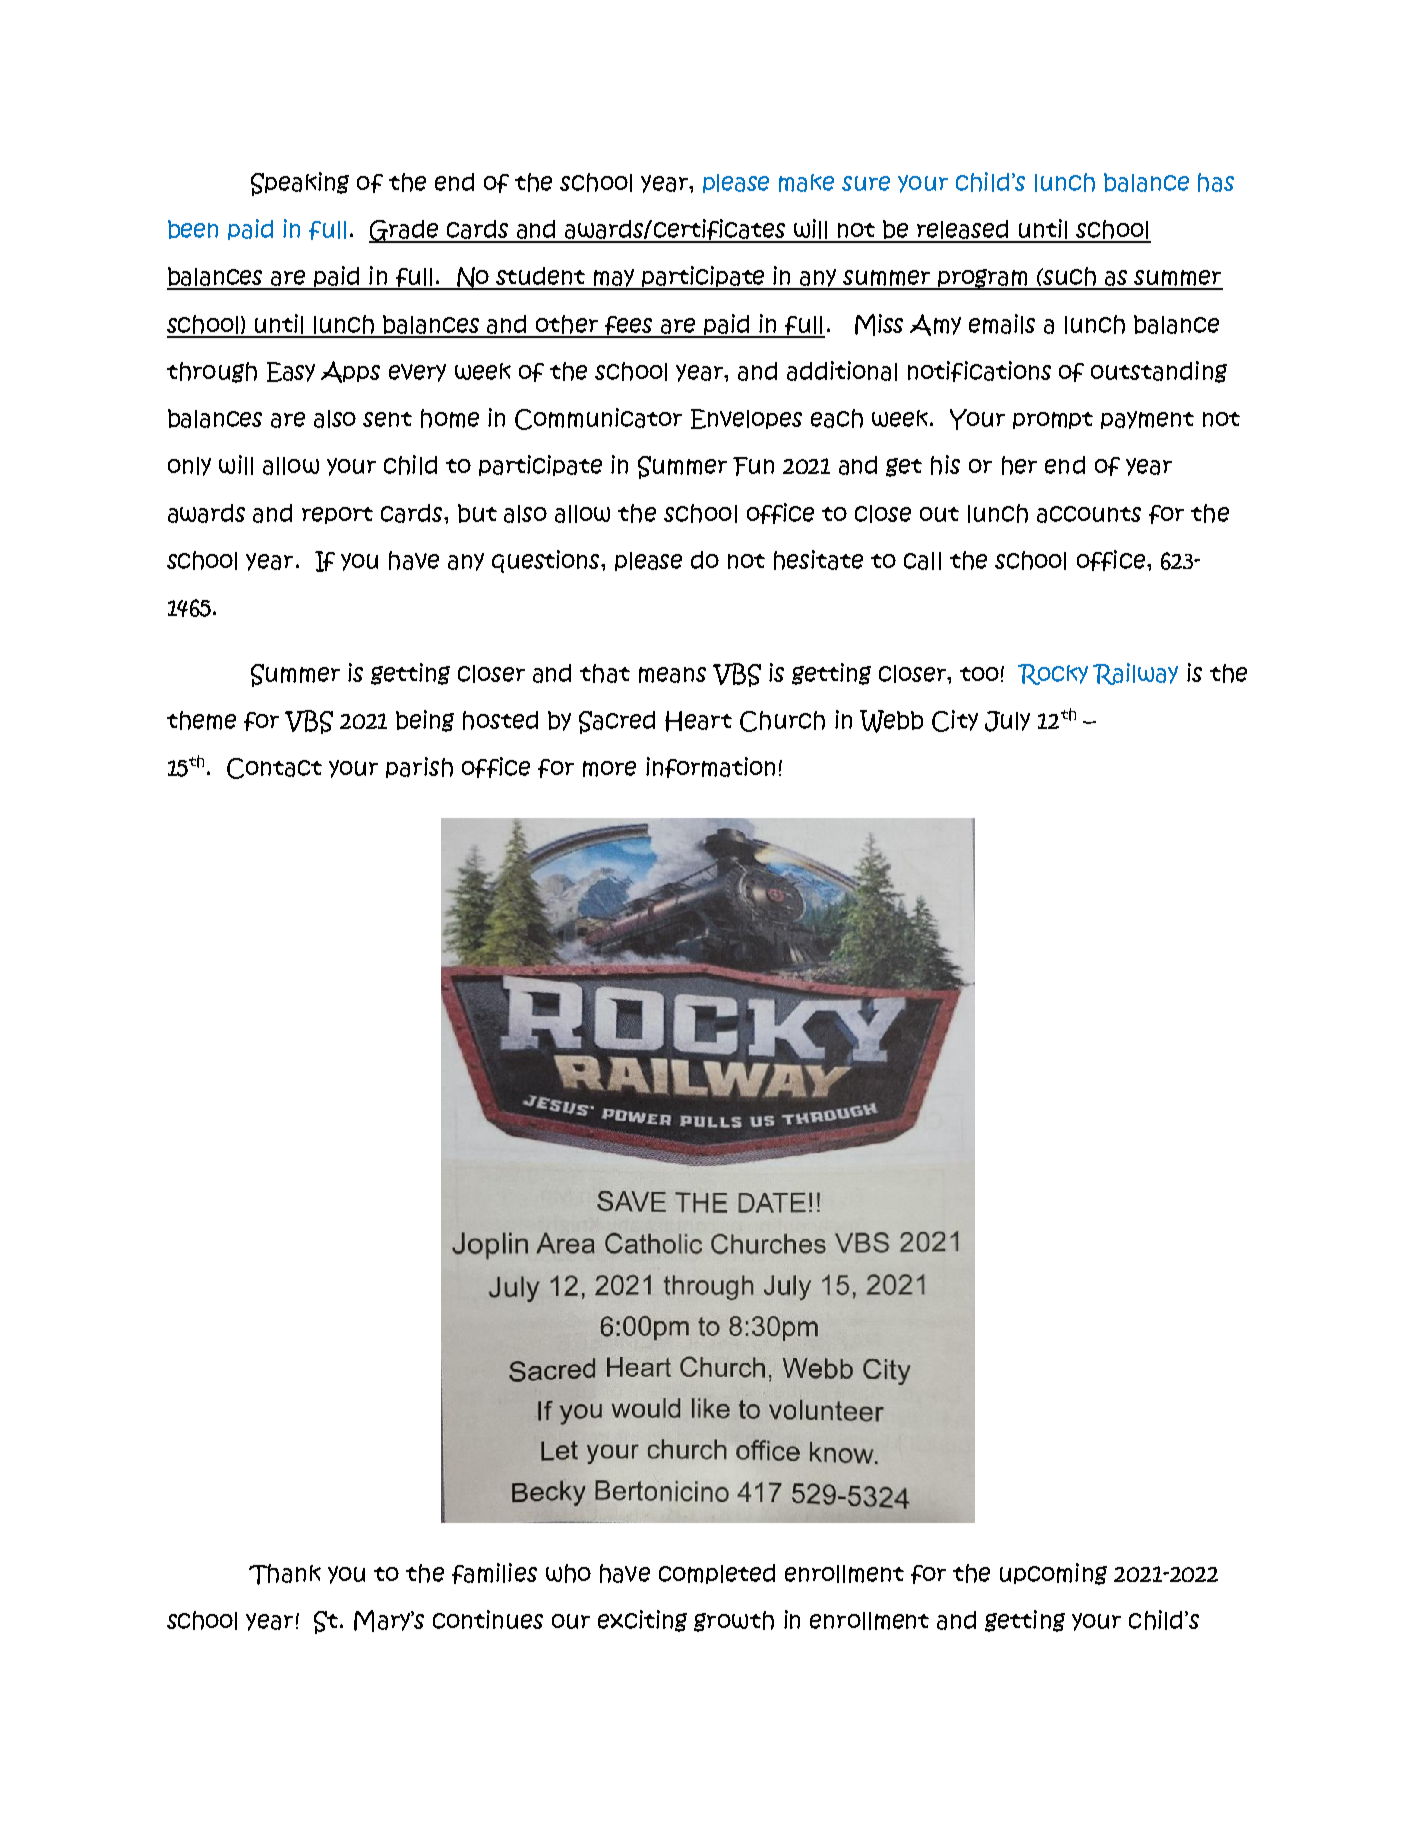 Image resolution: width=1418 pixels, height=1835 pixels. What do you see at coordinates (614, 279) in the screenshot?
I see `may` at bounding box center [614, 279].
